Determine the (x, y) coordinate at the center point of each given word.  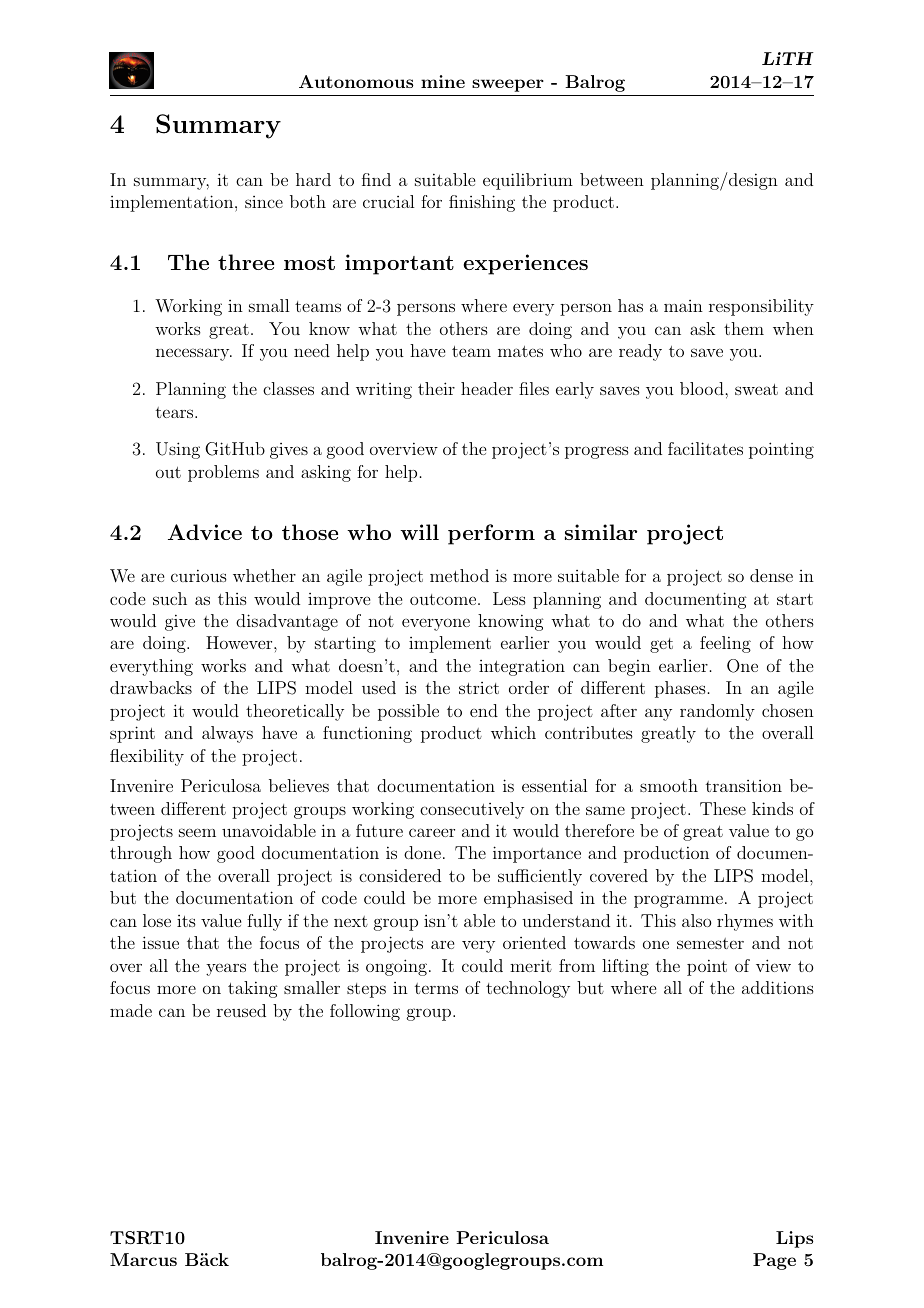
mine (443, 81)
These (723, 808)
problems (223, 473)
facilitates (705, 448)
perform (491, 534)
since (264, 202)
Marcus (143, 1259)
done (422, 852)
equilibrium (528, 181)
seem (197, 832)
